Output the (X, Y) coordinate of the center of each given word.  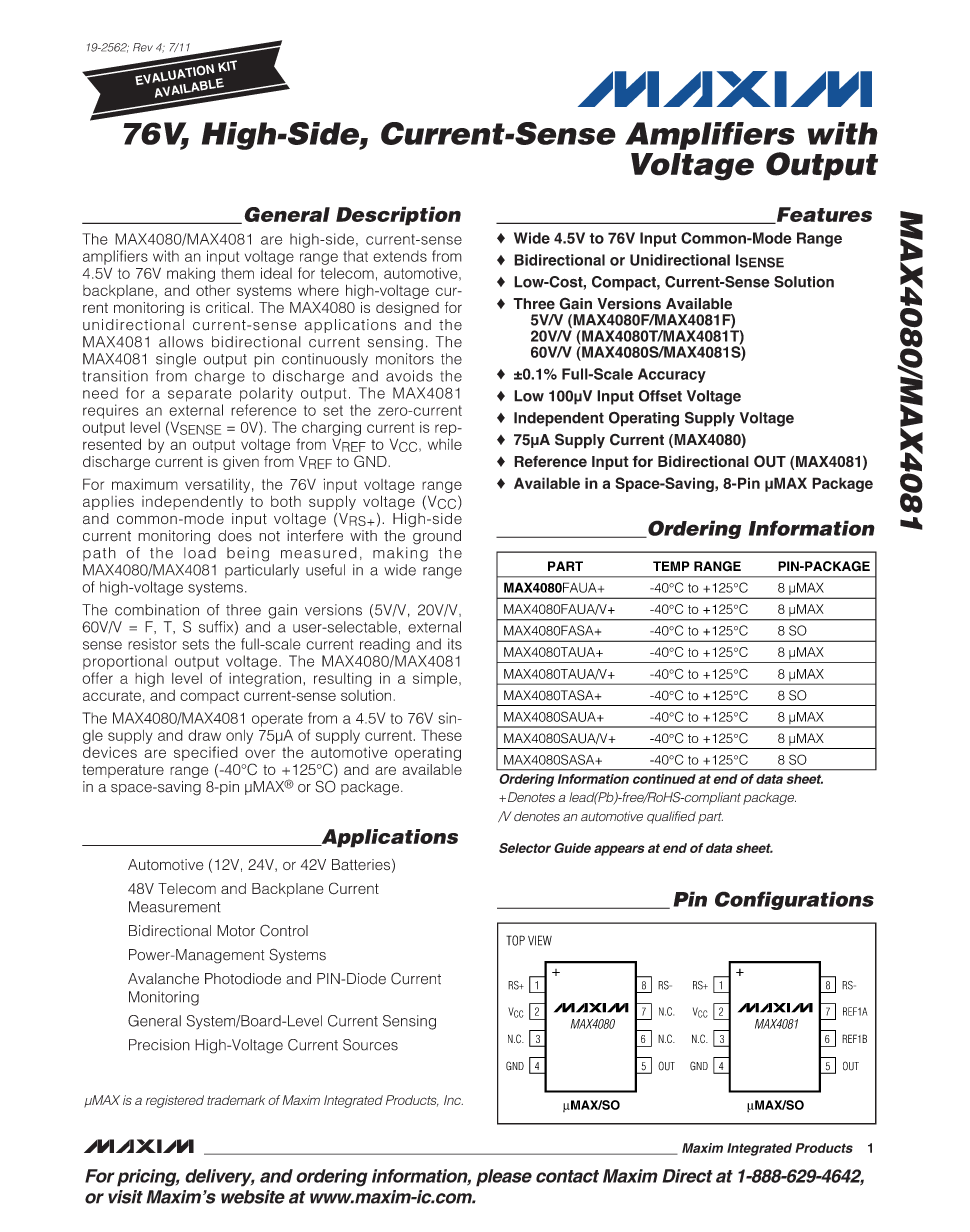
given (241, 463)
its (455, 644)
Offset (660, 396)
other (213, 290)
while (445, 444)
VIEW (540, 940)
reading (385, 645)
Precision (159, 1045)
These (441, 735)
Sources (370, 1045)
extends (400, 256)
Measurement (175, 907)
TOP (515, 940)
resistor (152, 644)
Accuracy (672, 375)
